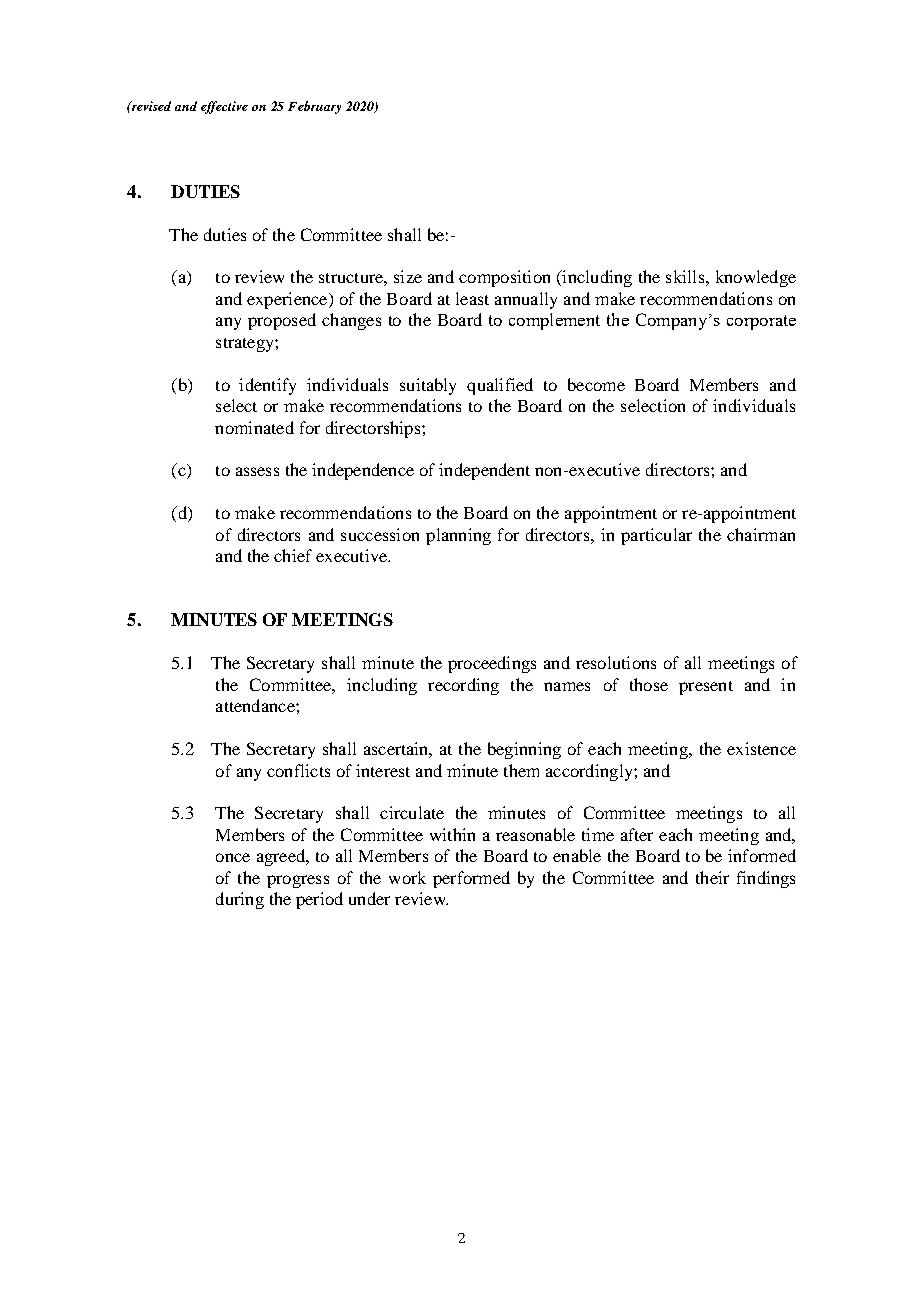  What do you see at coordinates (298, 881) in the page?
I see `progress` at bounding box center [298, 881].
